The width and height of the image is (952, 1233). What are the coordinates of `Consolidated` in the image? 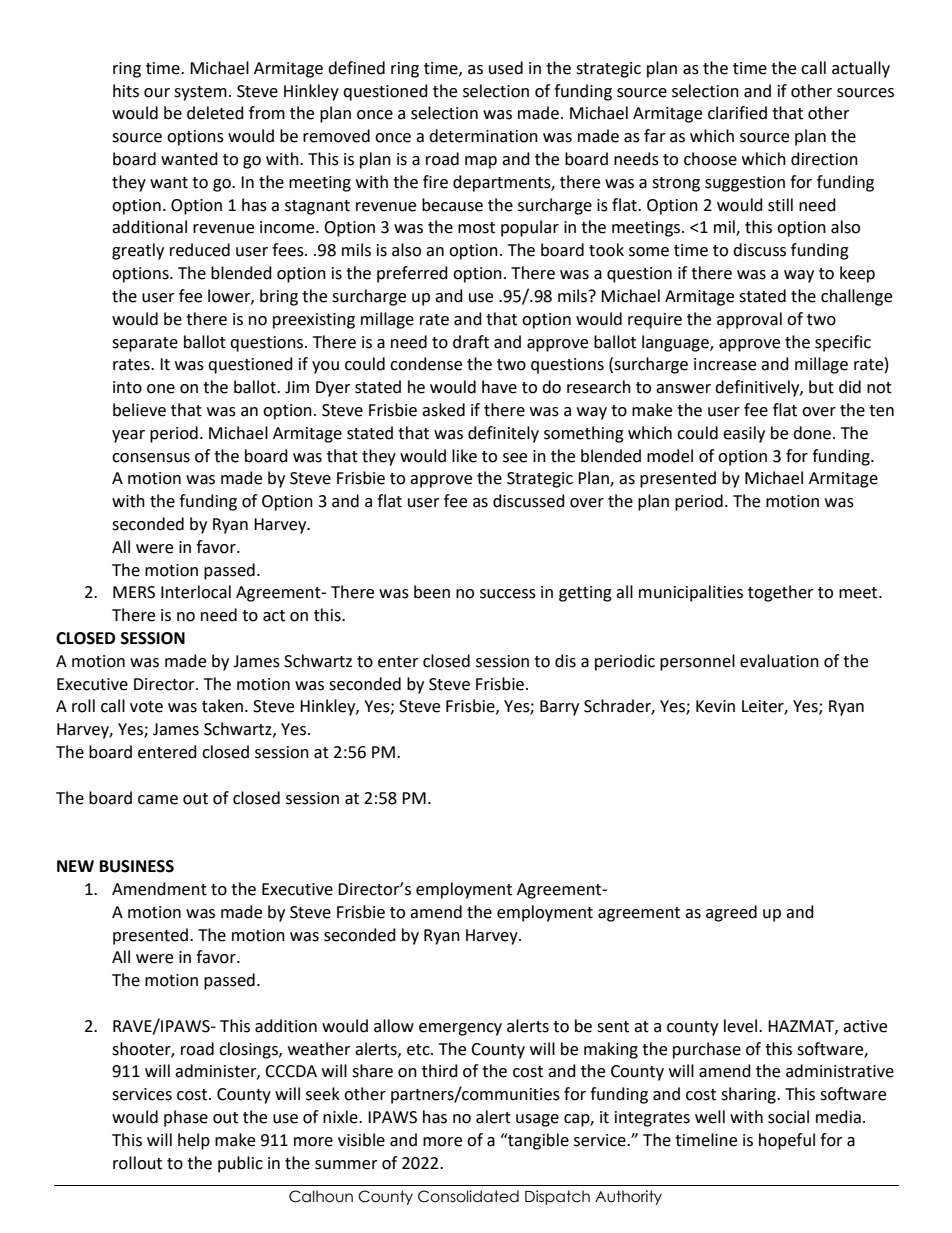 It's located at (468, 1196).
